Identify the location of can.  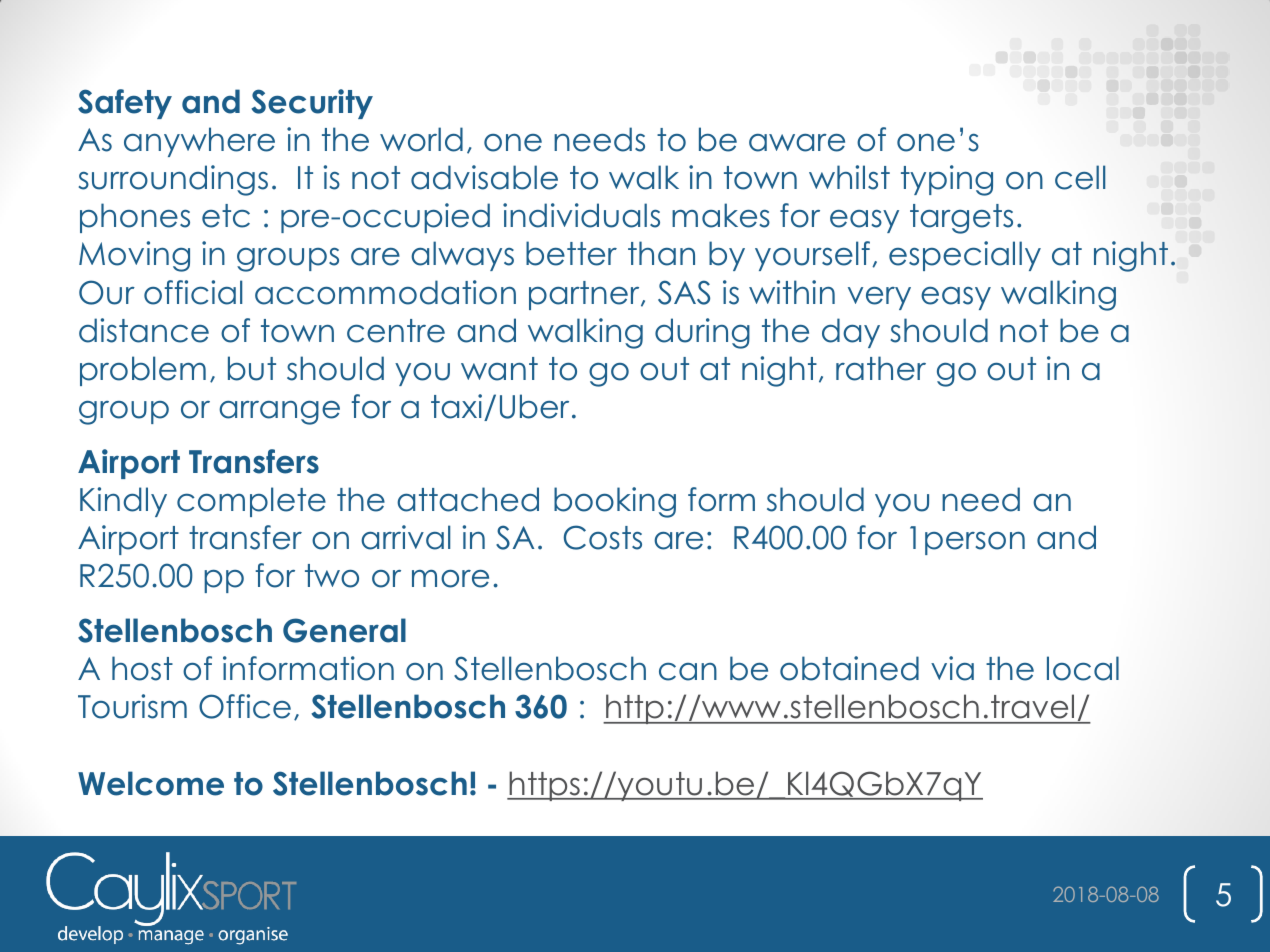
(688, 672).
